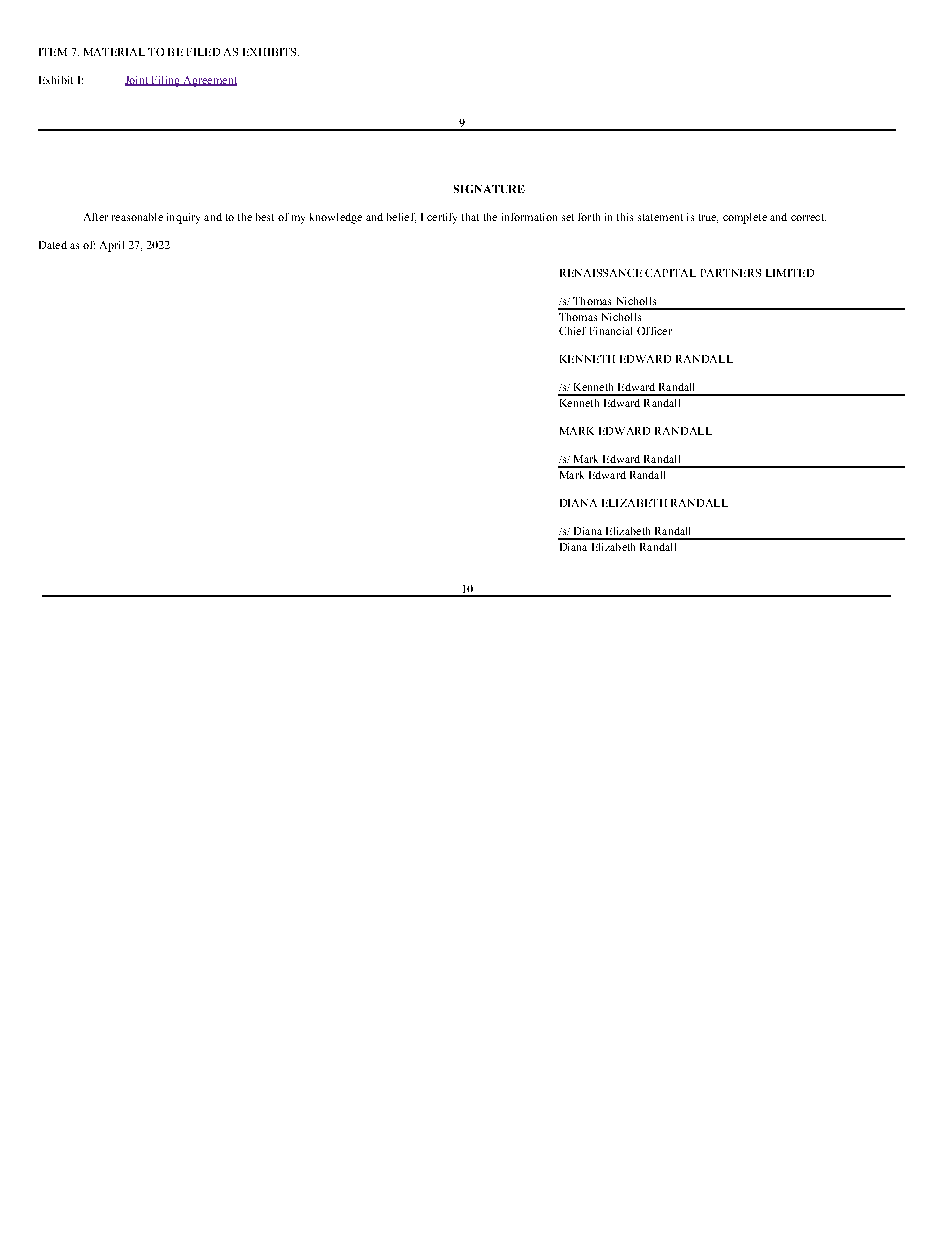 The height and width of the document is (1233, 952). What do you see at coordinates (114, 52) in the document?
I see `MATERIAL` at bounding box center [114, 52].
